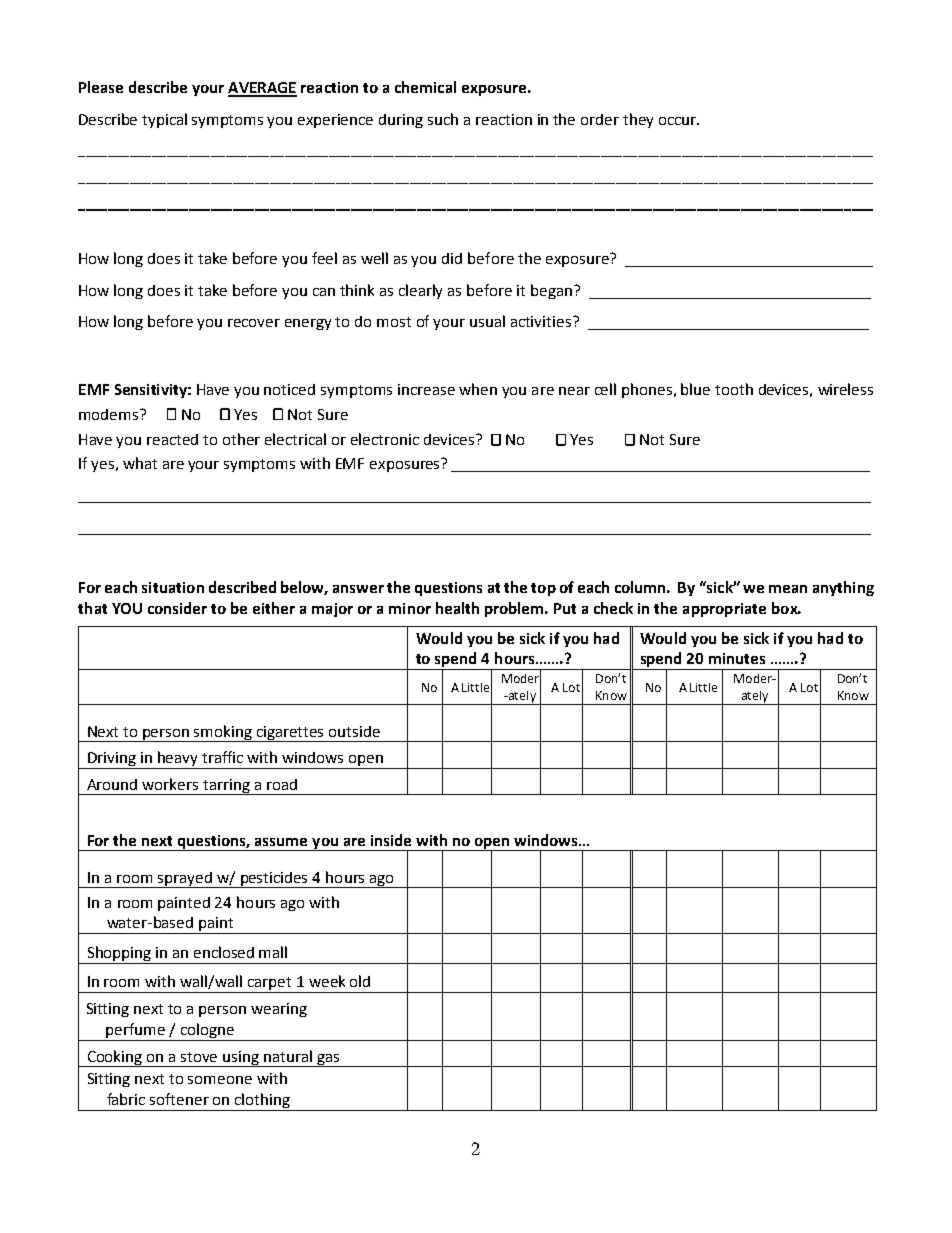  Describe the element at coordinates (328, 1060) in the screenshot. I see `gas` at that location.
